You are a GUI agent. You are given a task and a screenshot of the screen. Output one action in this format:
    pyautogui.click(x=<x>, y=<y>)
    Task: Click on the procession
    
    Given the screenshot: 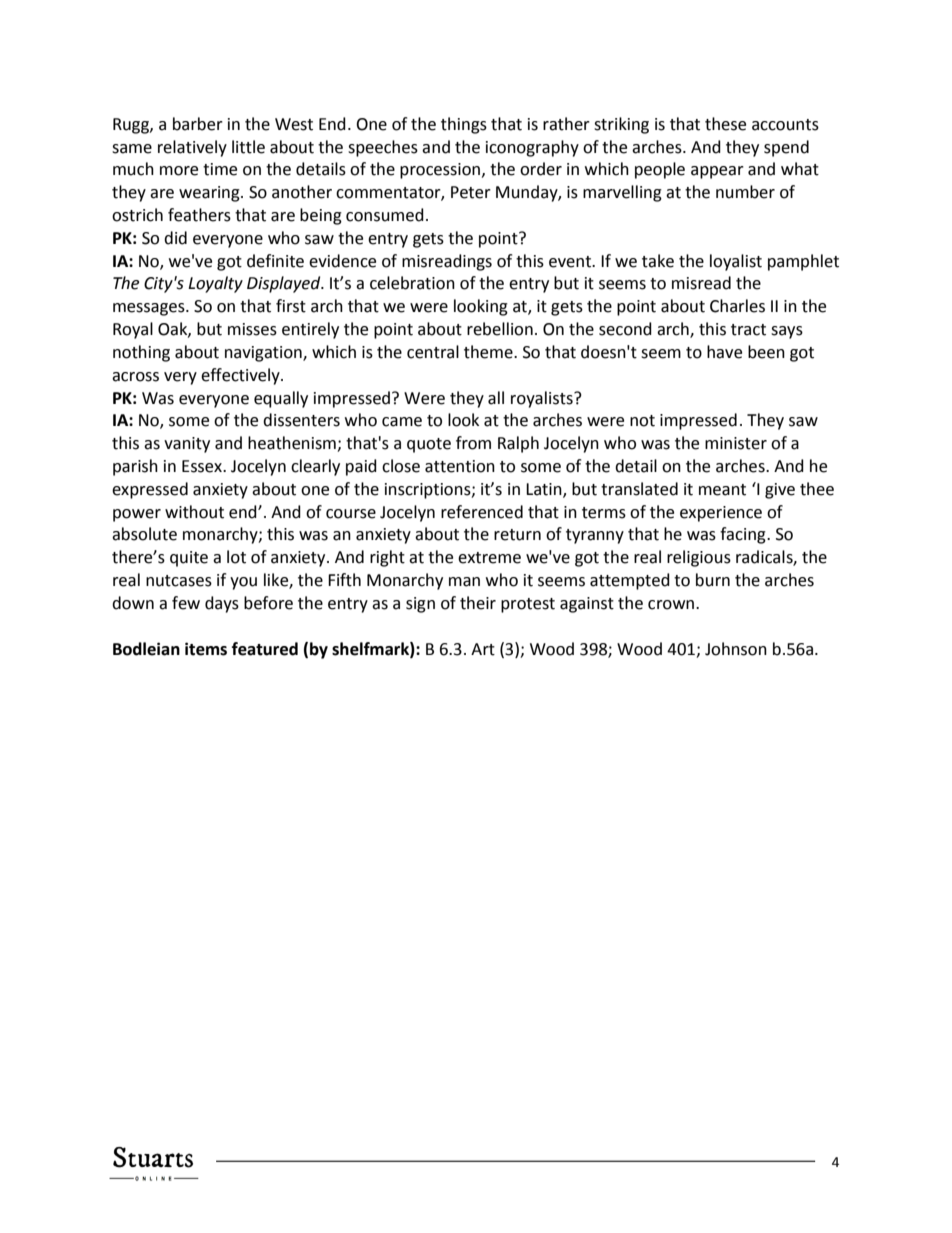 What is the action you would take?
    pyautogui.click(x=440, y=171)
